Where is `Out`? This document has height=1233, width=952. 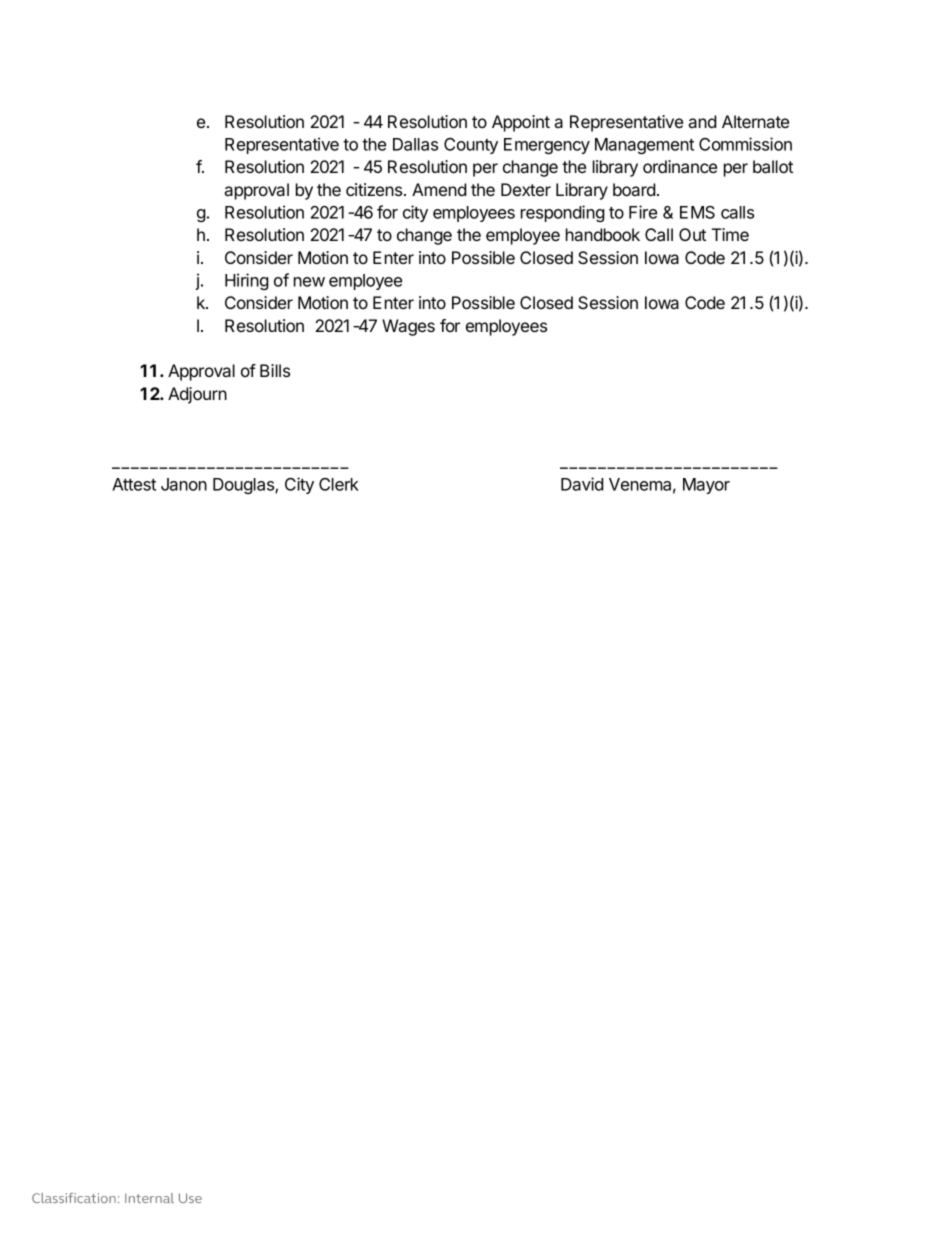
Out is located at coordinates (692, 234).
